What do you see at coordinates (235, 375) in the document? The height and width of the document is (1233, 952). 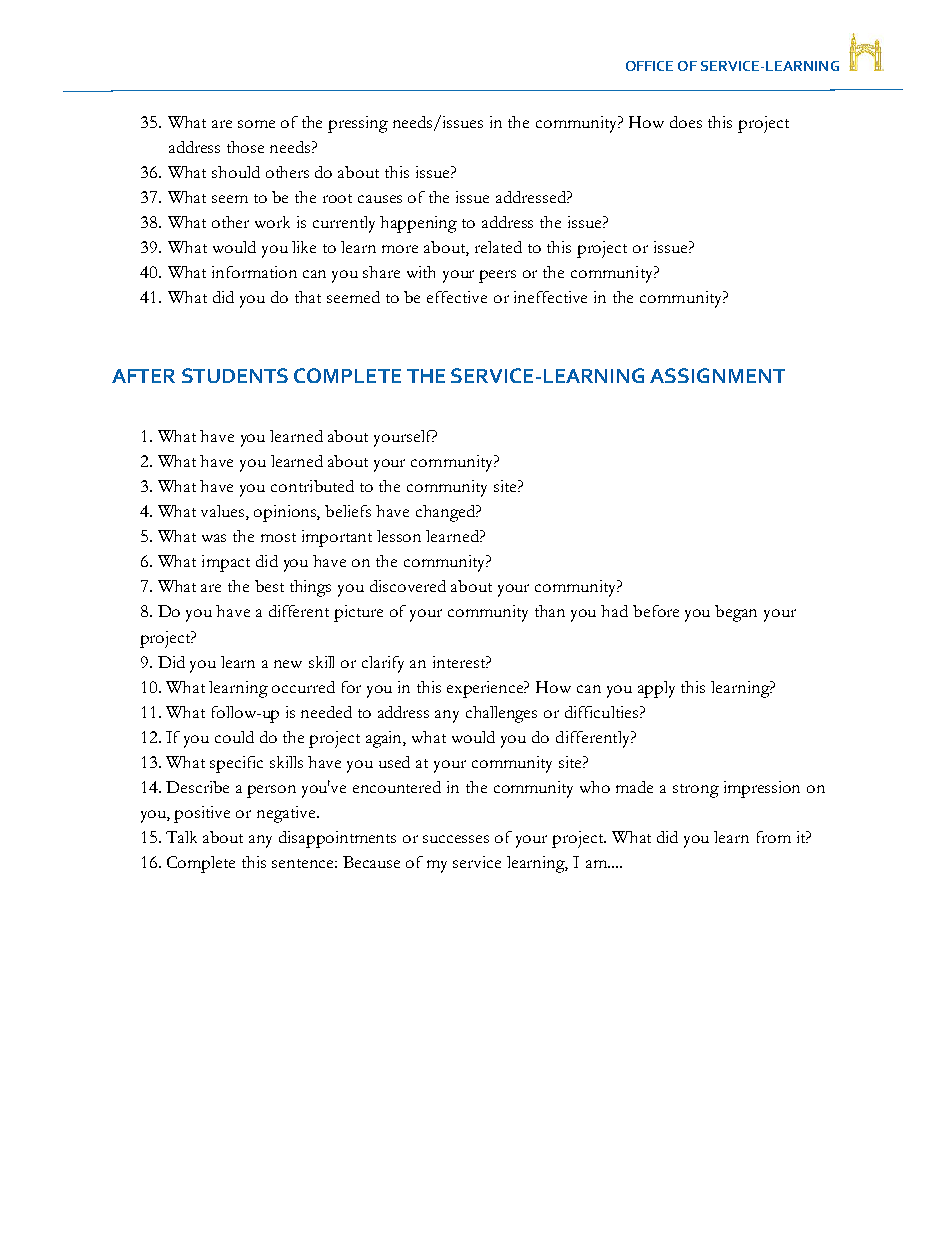 I see `STUDENTS` at bounding box center [235, 375].
